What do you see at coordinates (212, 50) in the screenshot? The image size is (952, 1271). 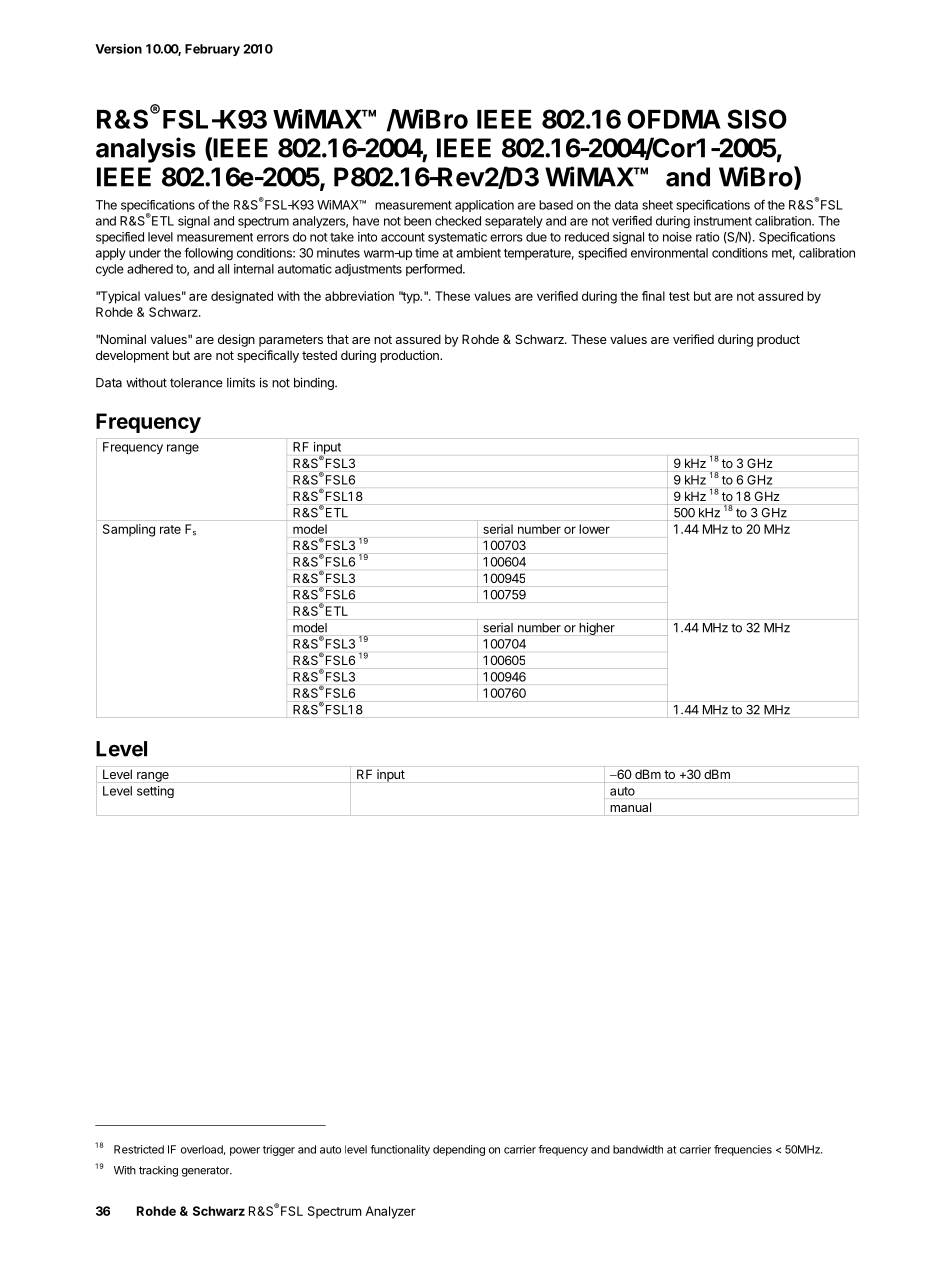 I see `February` at bounding box center [212, 50].
